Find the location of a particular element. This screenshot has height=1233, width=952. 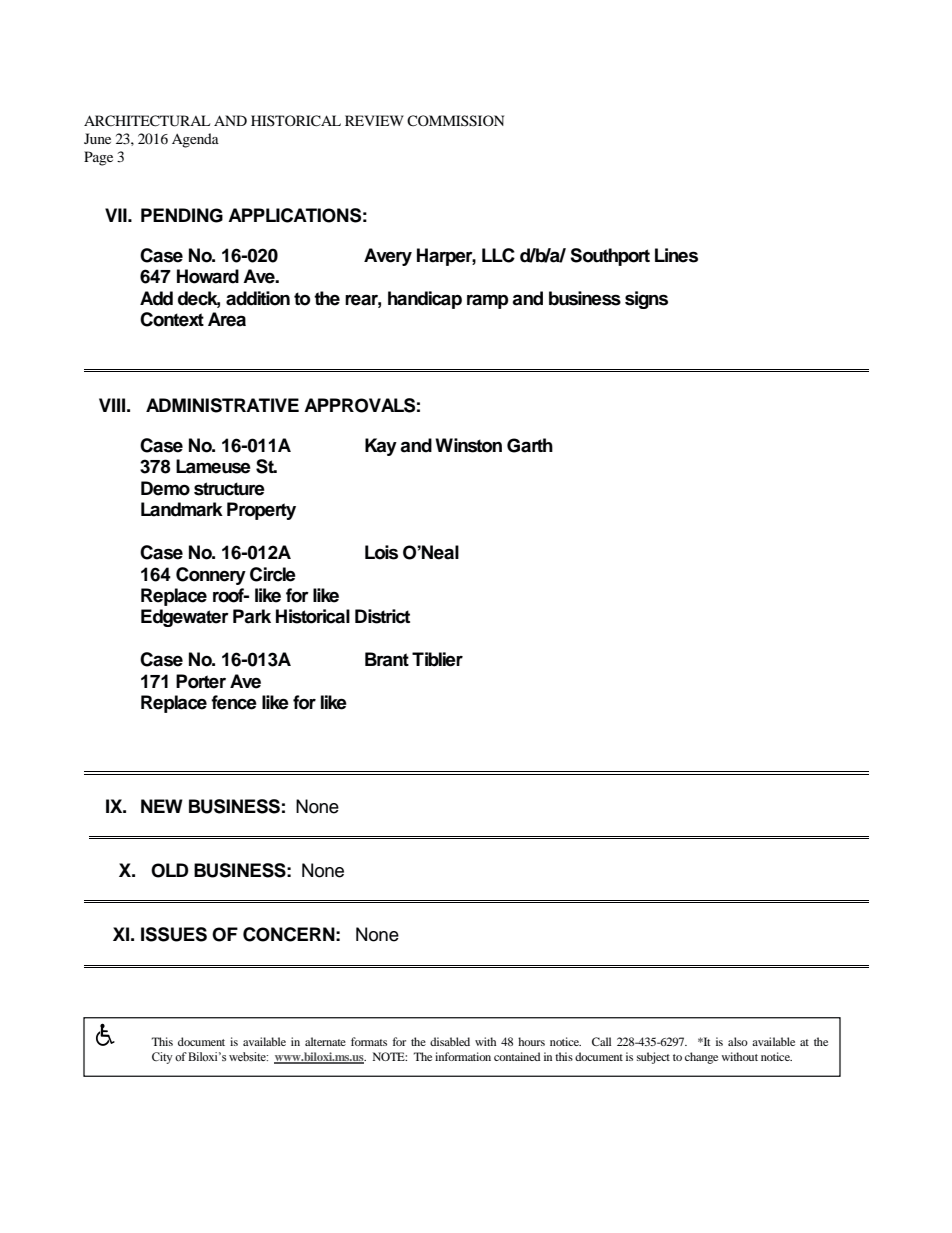

COMMISSION is located at coordinates (455, 121).
